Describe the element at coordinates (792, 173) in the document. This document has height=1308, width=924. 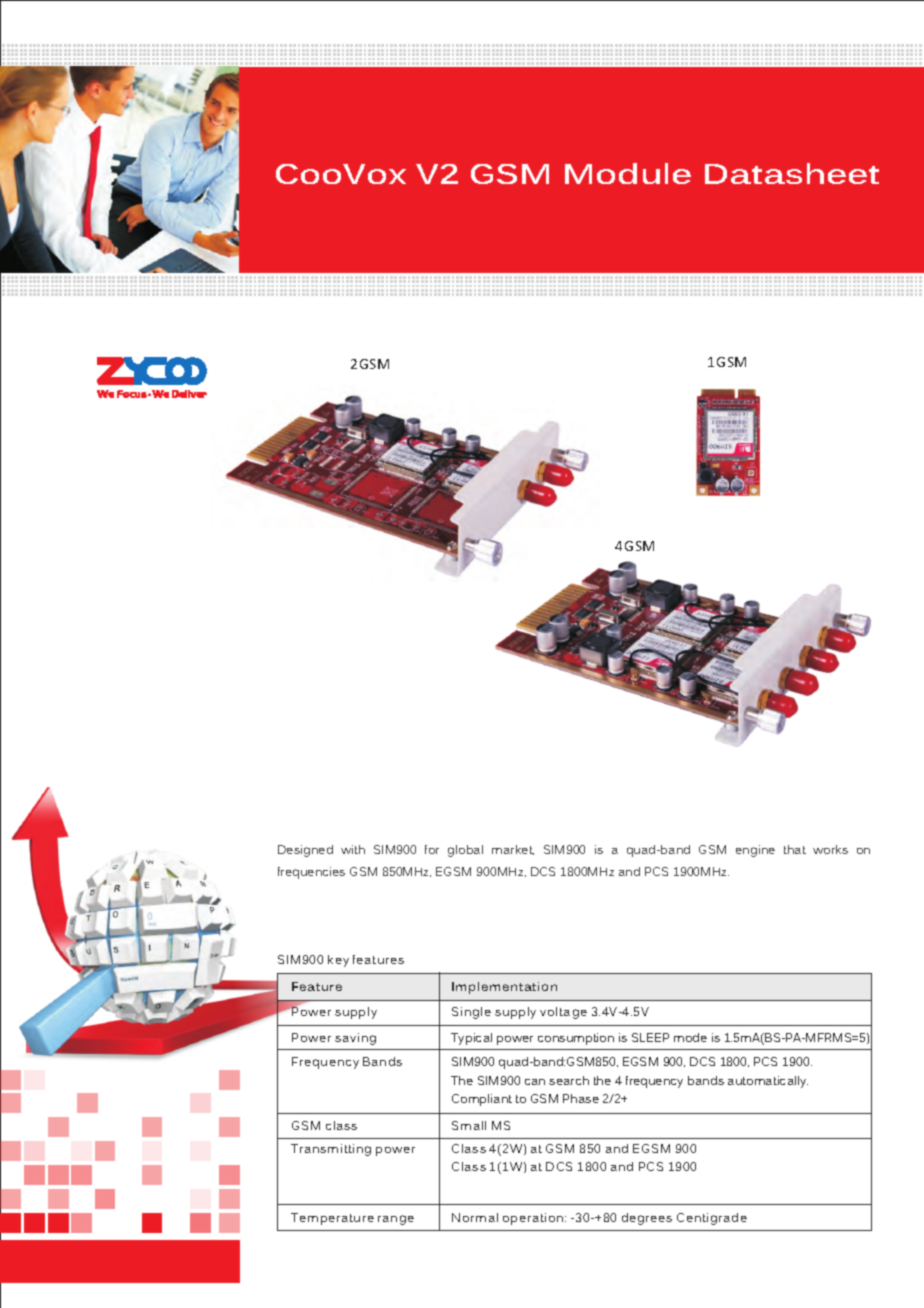
I see `Datasheet` at that location.
